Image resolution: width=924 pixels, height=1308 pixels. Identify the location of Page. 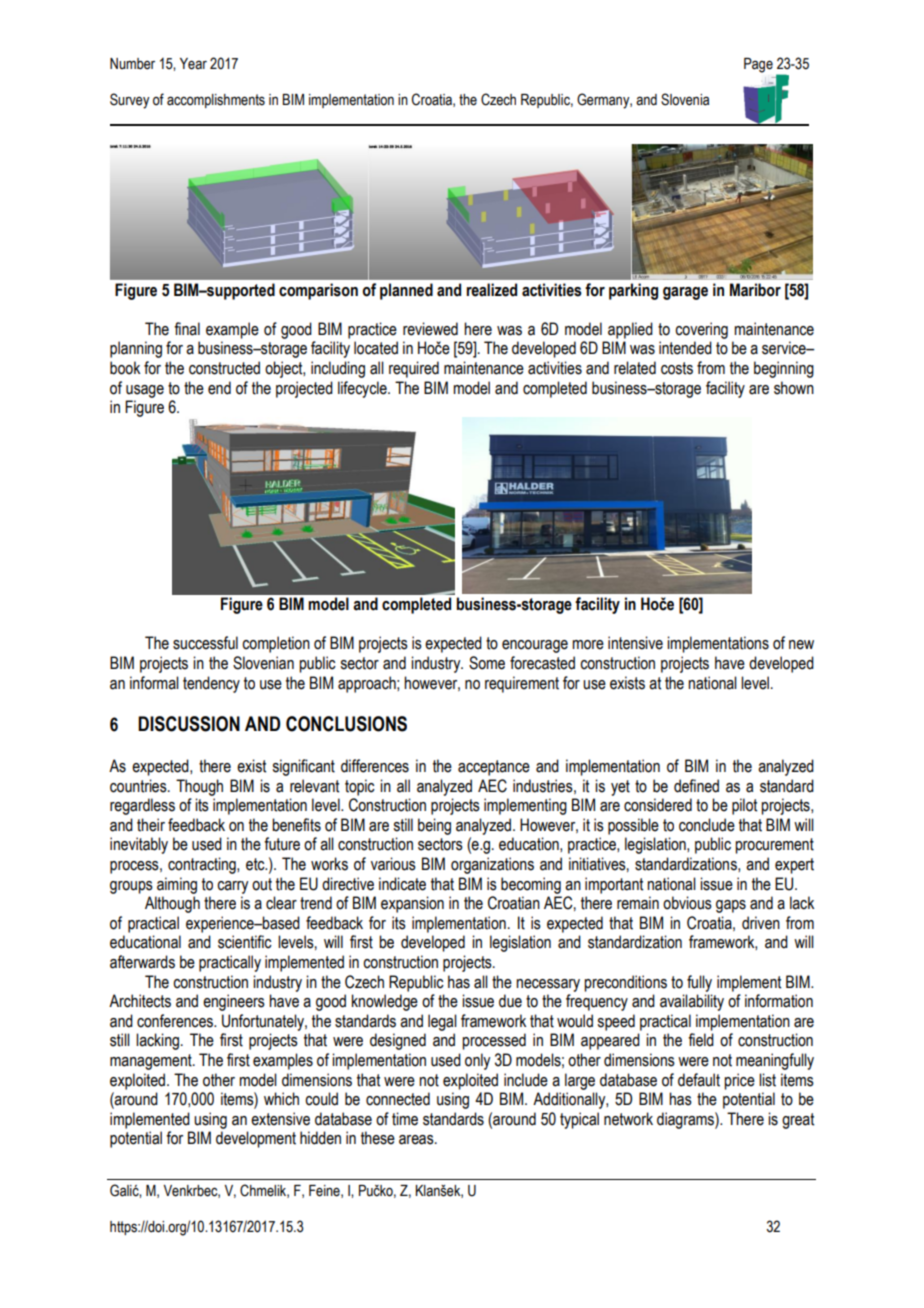
(758, 65).
